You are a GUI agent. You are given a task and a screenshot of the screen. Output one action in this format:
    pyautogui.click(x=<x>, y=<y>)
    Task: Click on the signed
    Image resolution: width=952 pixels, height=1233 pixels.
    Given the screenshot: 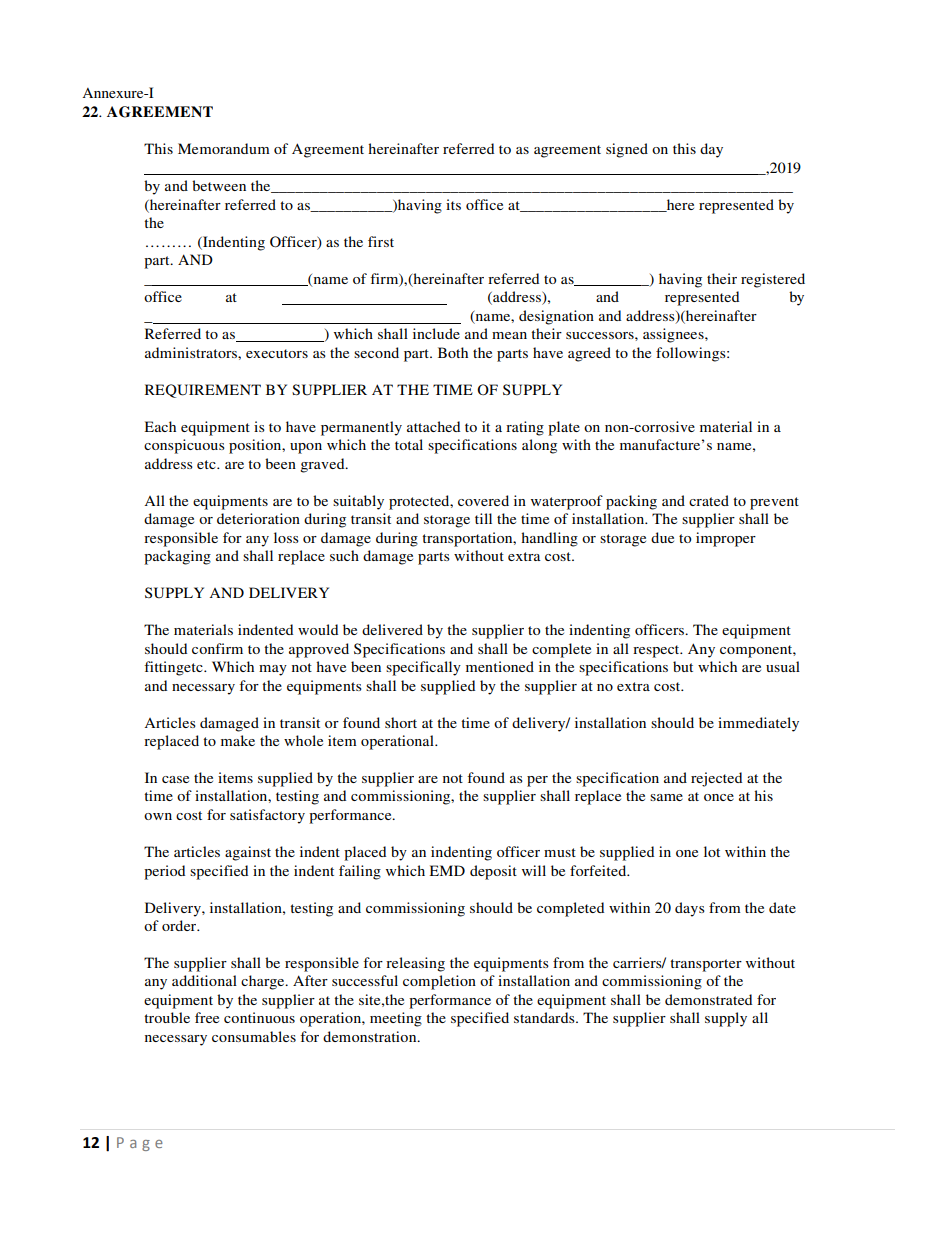 What is the action you would take?
    pyautogui.click(x=627, y=150)
